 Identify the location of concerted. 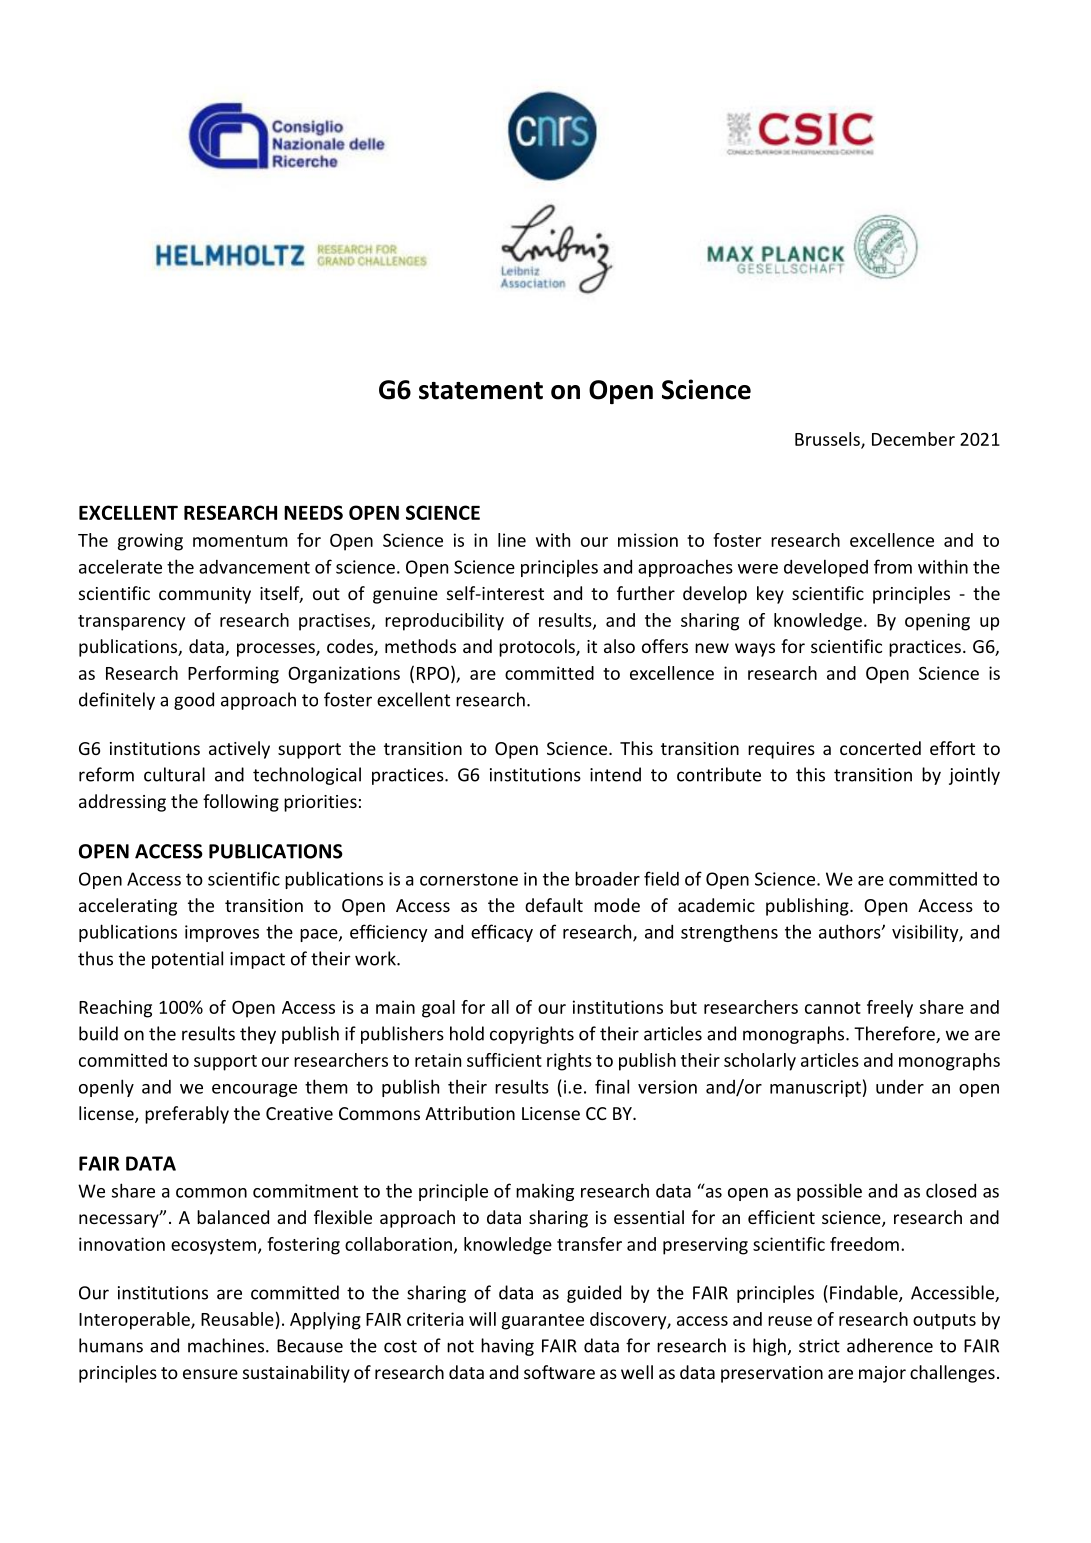
(880, 748).
